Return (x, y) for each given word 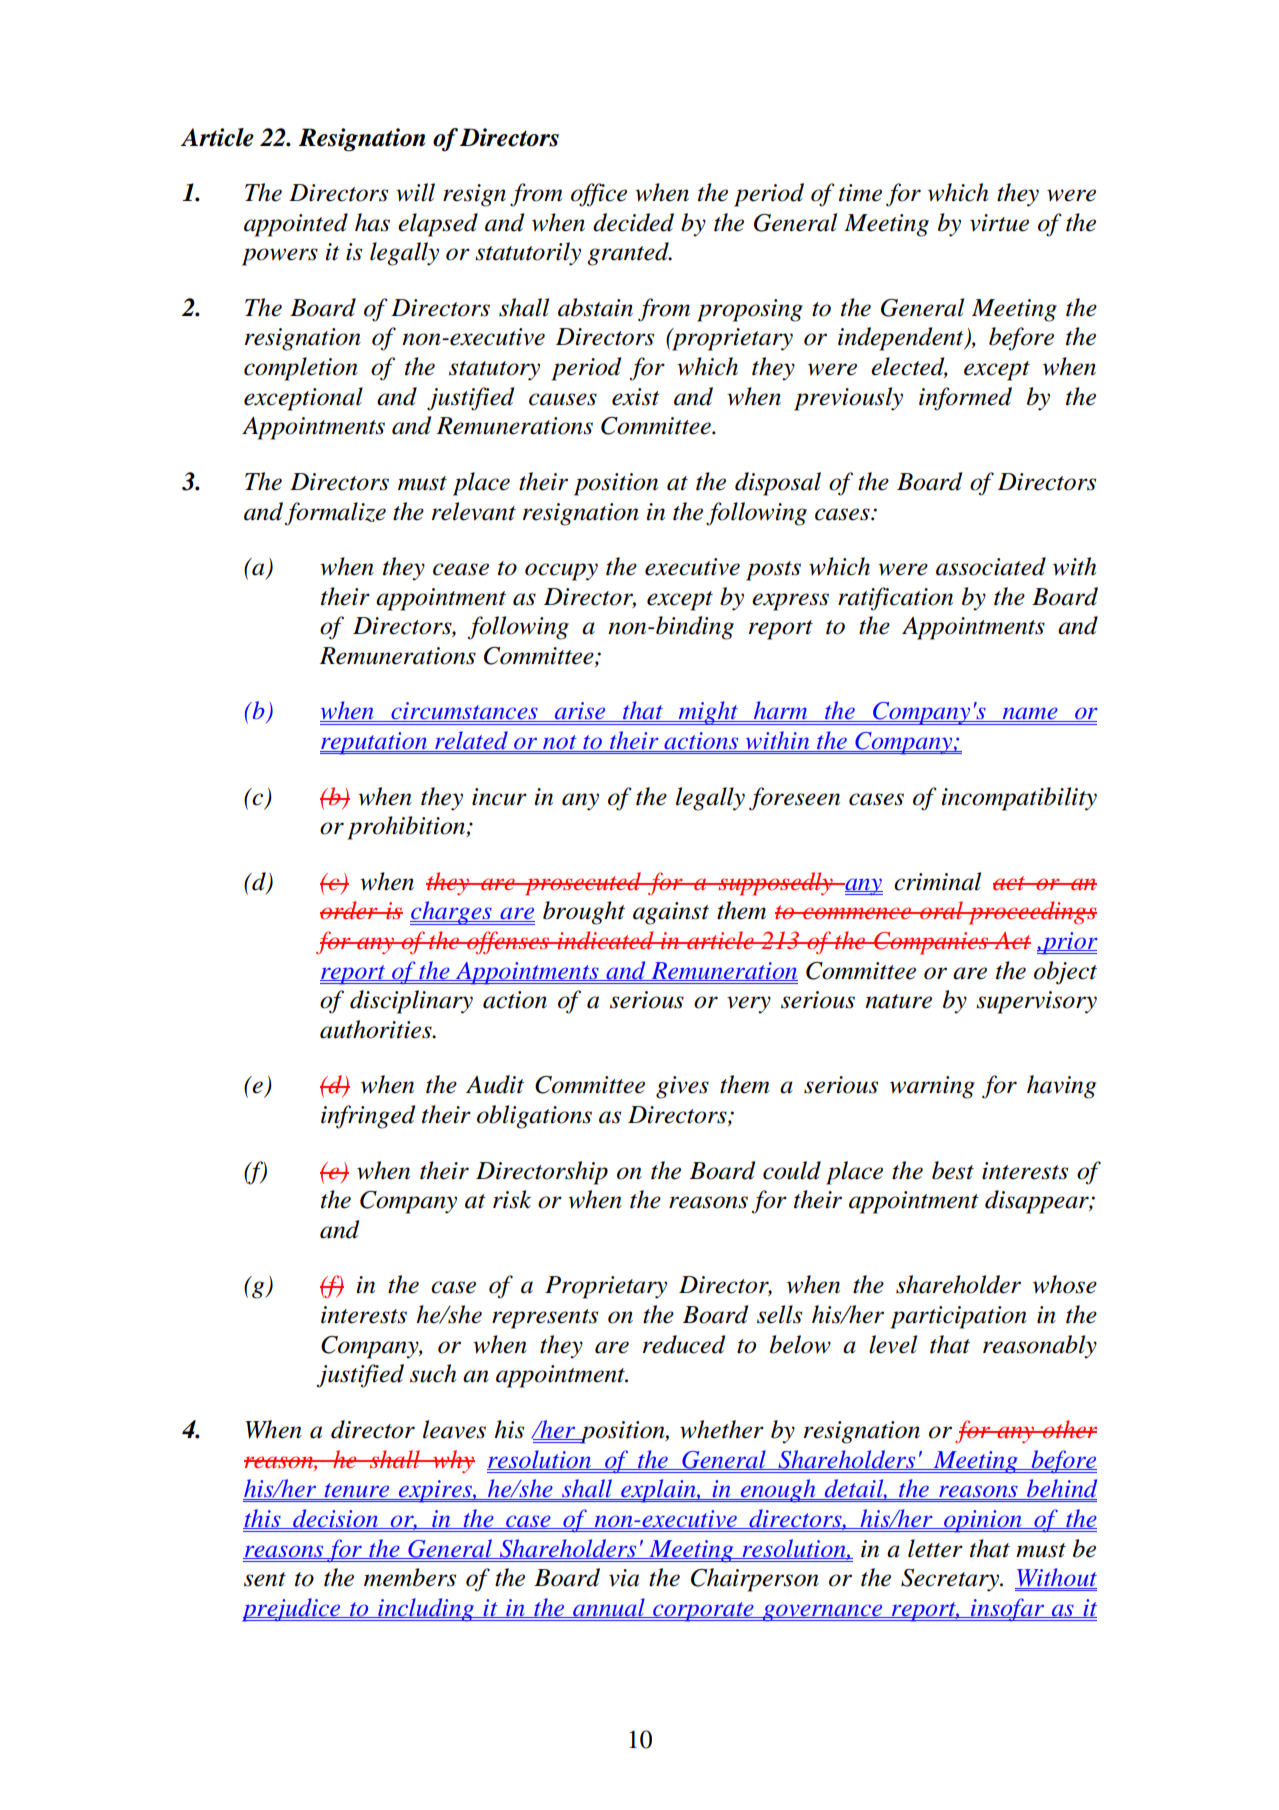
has (372, 222)
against (671, 913)
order (350, 910)
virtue (999, 223)
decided (633, 222)
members (410, 1577)
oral (941, 910)
